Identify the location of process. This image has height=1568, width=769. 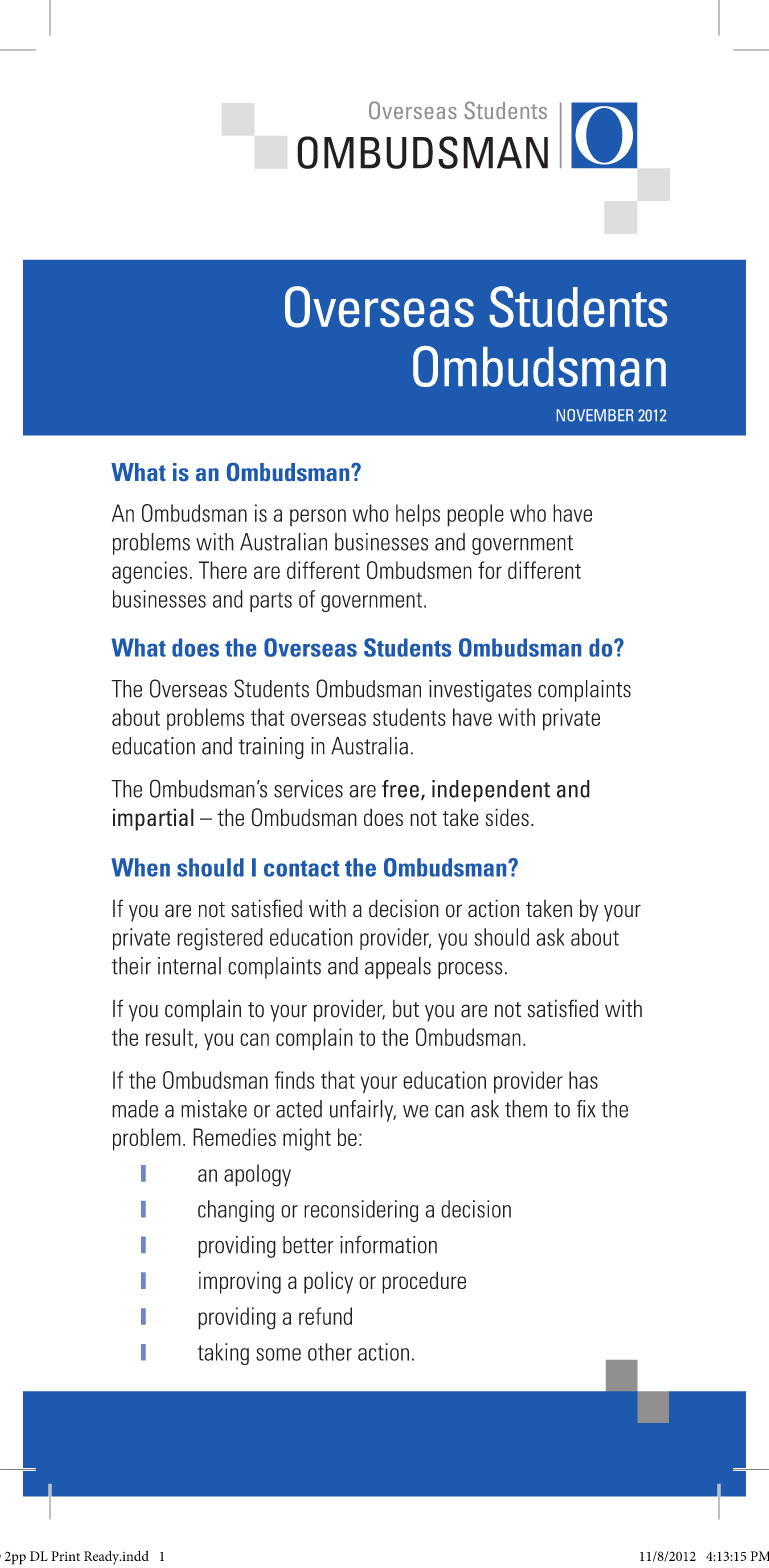
(470, 970).
